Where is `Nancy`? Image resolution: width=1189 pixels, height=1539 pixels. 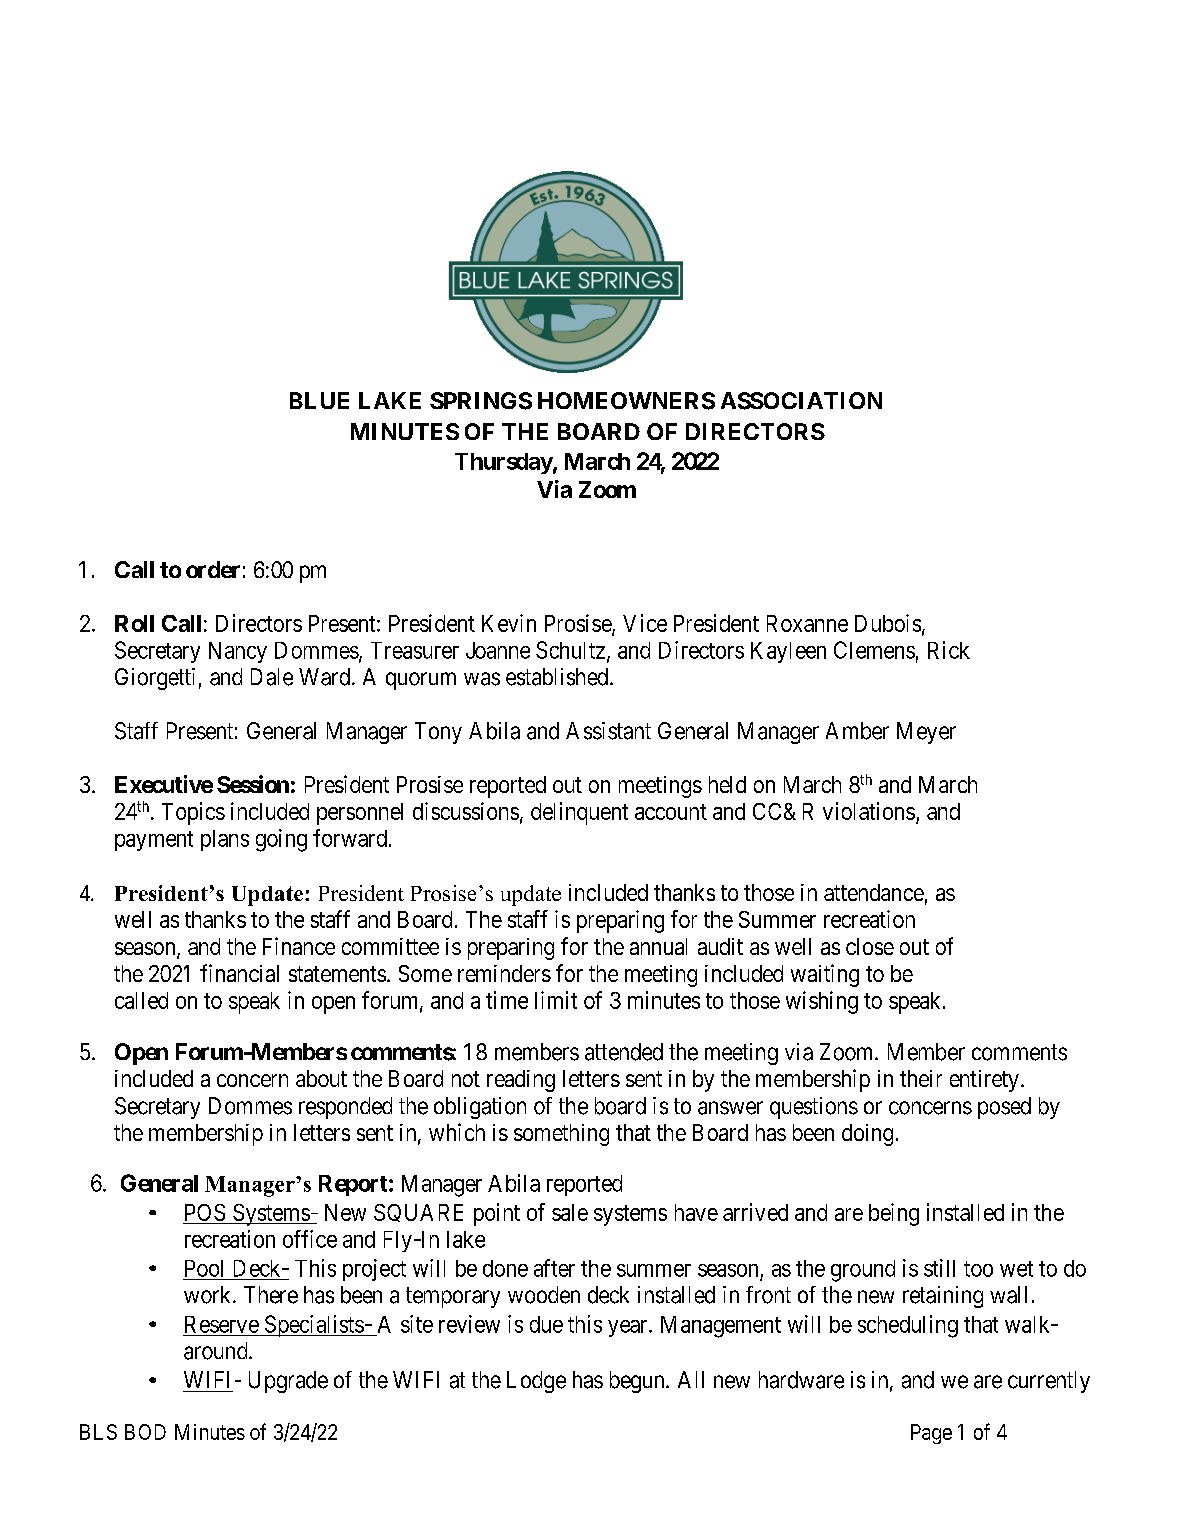
Nancy is located at coordinates (238, 652).
